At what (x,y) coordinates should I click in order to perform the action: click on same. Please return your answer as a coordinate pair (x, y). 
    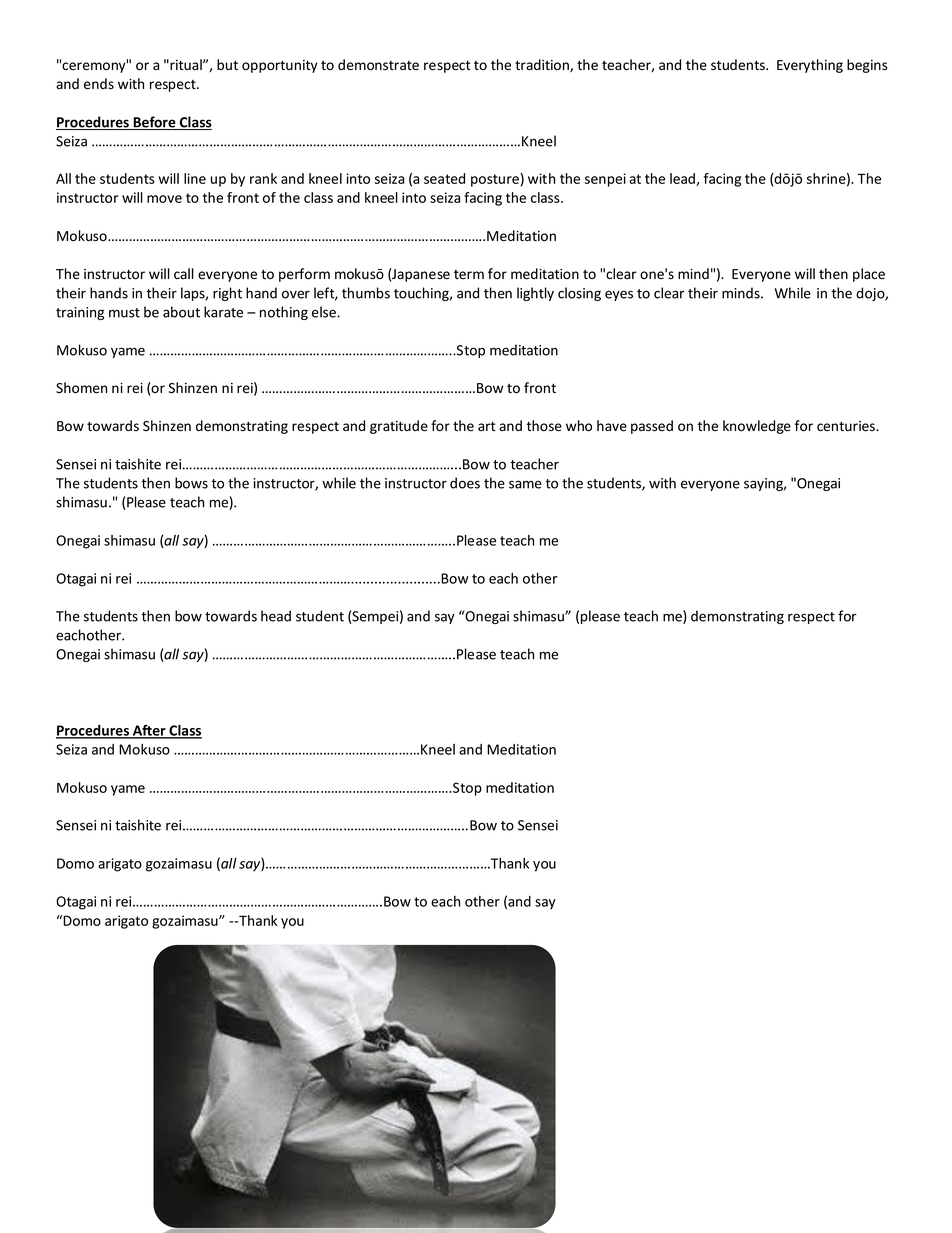
    Looking at the image, I should click on (525, 484).
